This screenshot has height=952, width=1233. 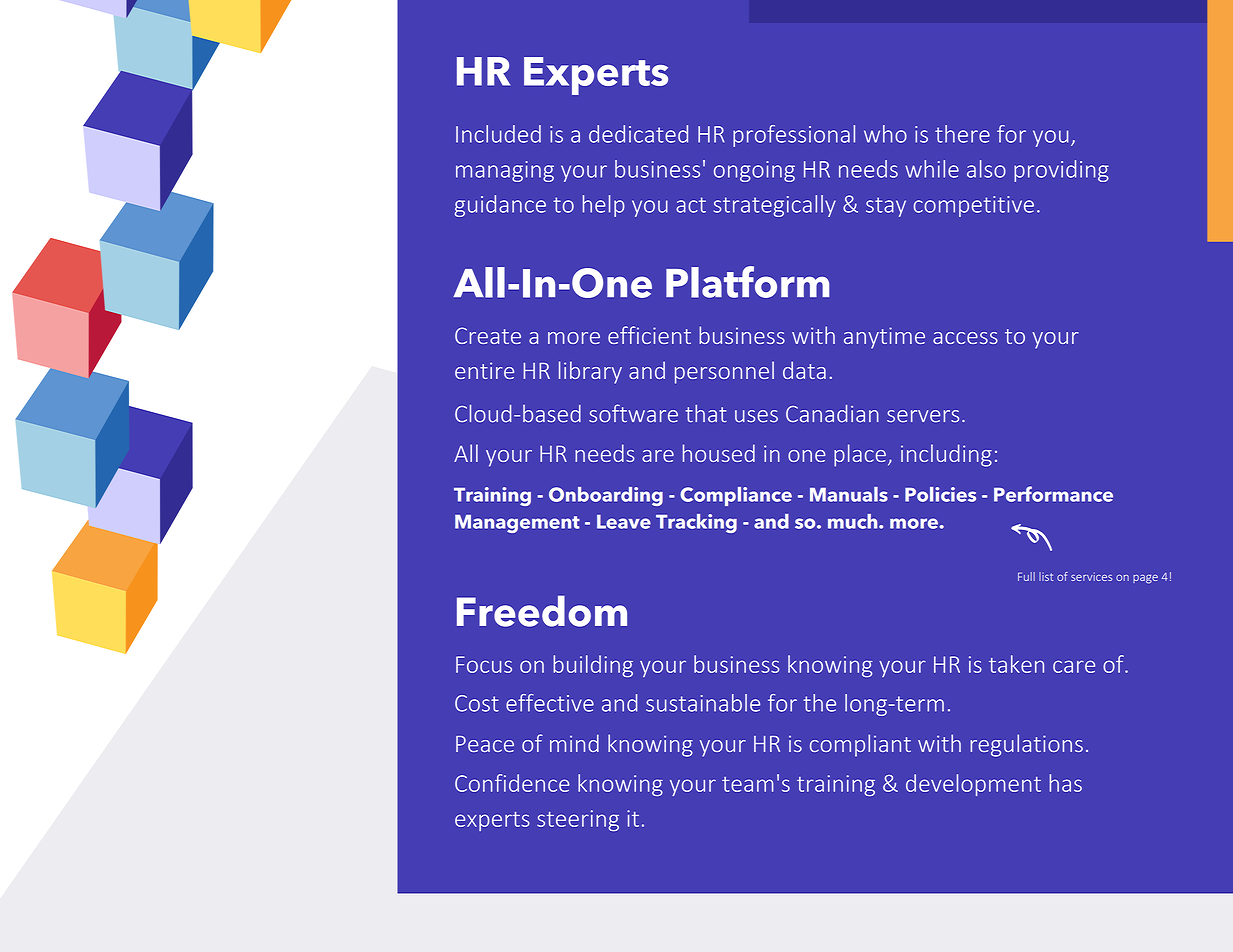 I want to click on anytime, so click(x=884, y=338).
